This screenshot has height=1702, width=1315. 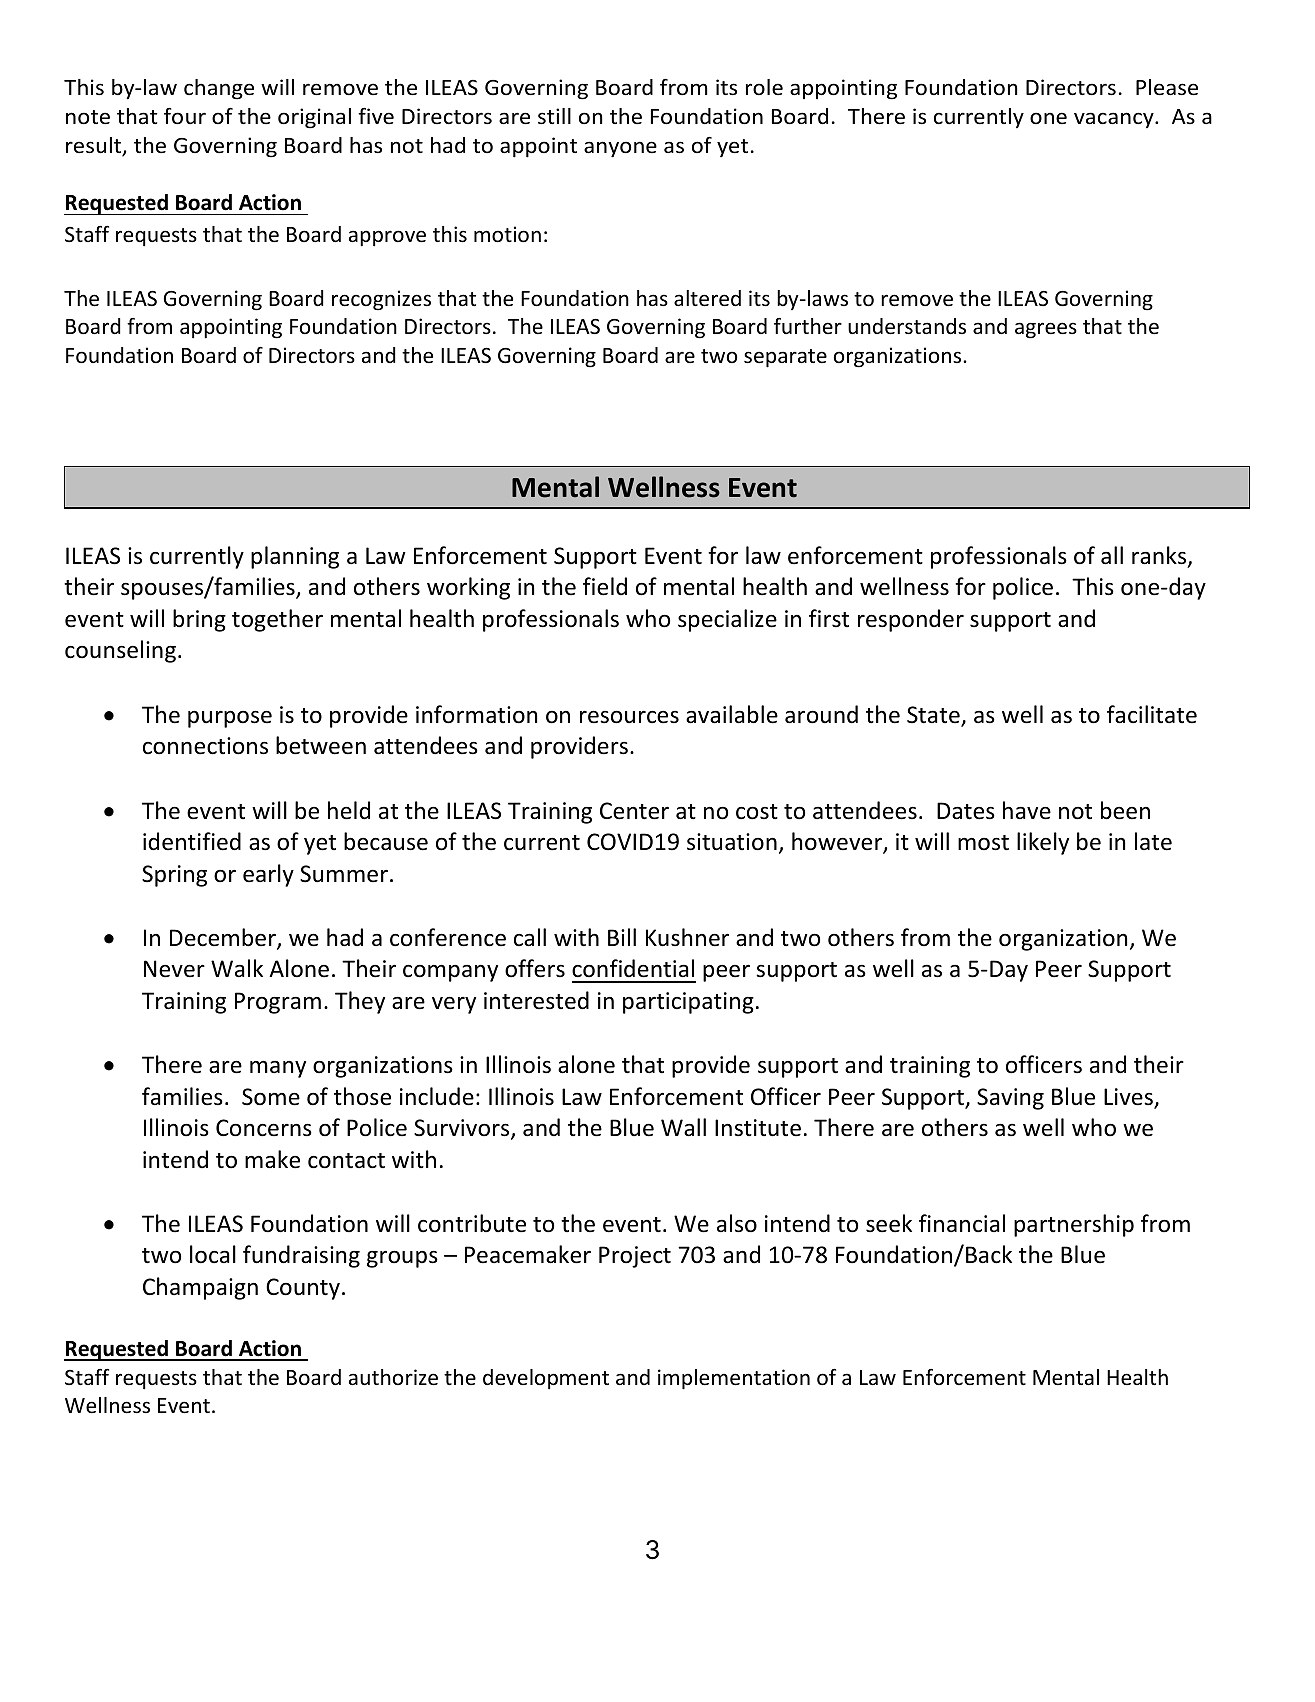 What do you see at coordinates (200, 1288) in the screenshot?
I see `Champaign` at bounding box center [200, 1288].
